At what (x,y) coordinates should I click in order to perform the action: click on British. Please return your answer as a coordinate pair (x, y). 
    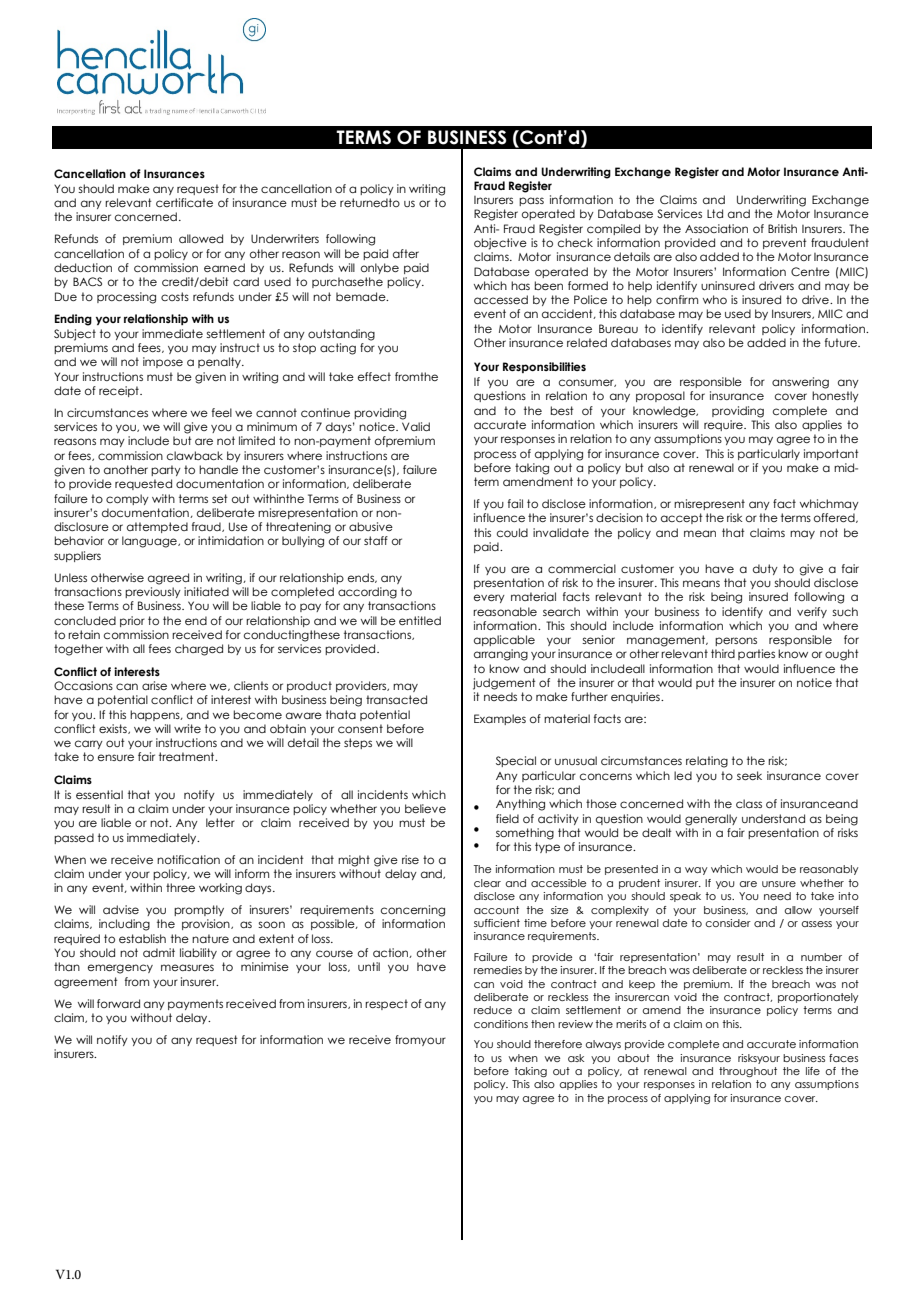
    Looking at the image, I should click on (782, 228).
